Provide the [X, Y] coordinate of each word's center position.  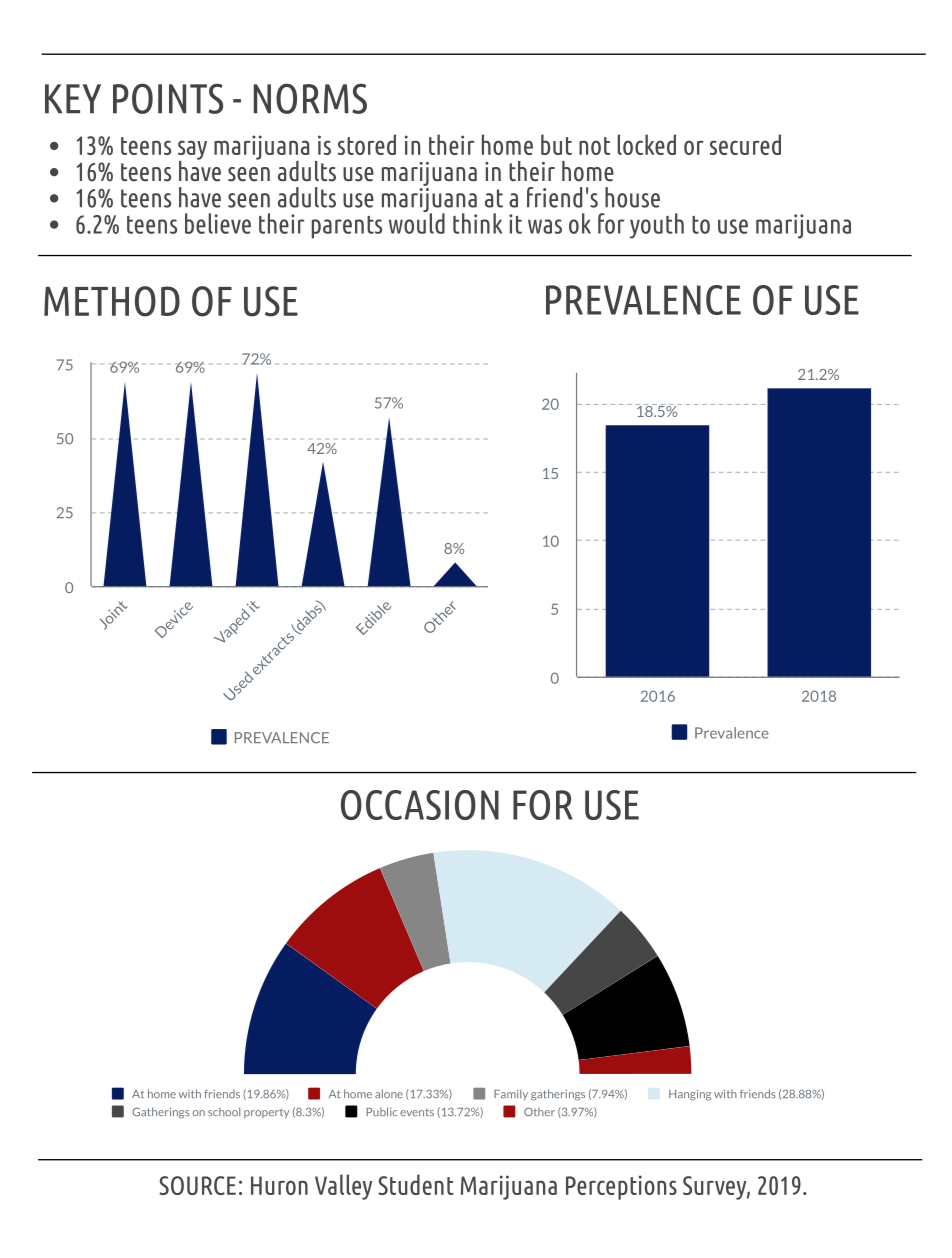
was [545, 226]
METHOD [112, 301]
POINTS [168, 98]
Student [416, 1184]
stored [367, 144]
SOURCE [197, 1185]
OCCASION [420, 805]
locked [646, 144]
